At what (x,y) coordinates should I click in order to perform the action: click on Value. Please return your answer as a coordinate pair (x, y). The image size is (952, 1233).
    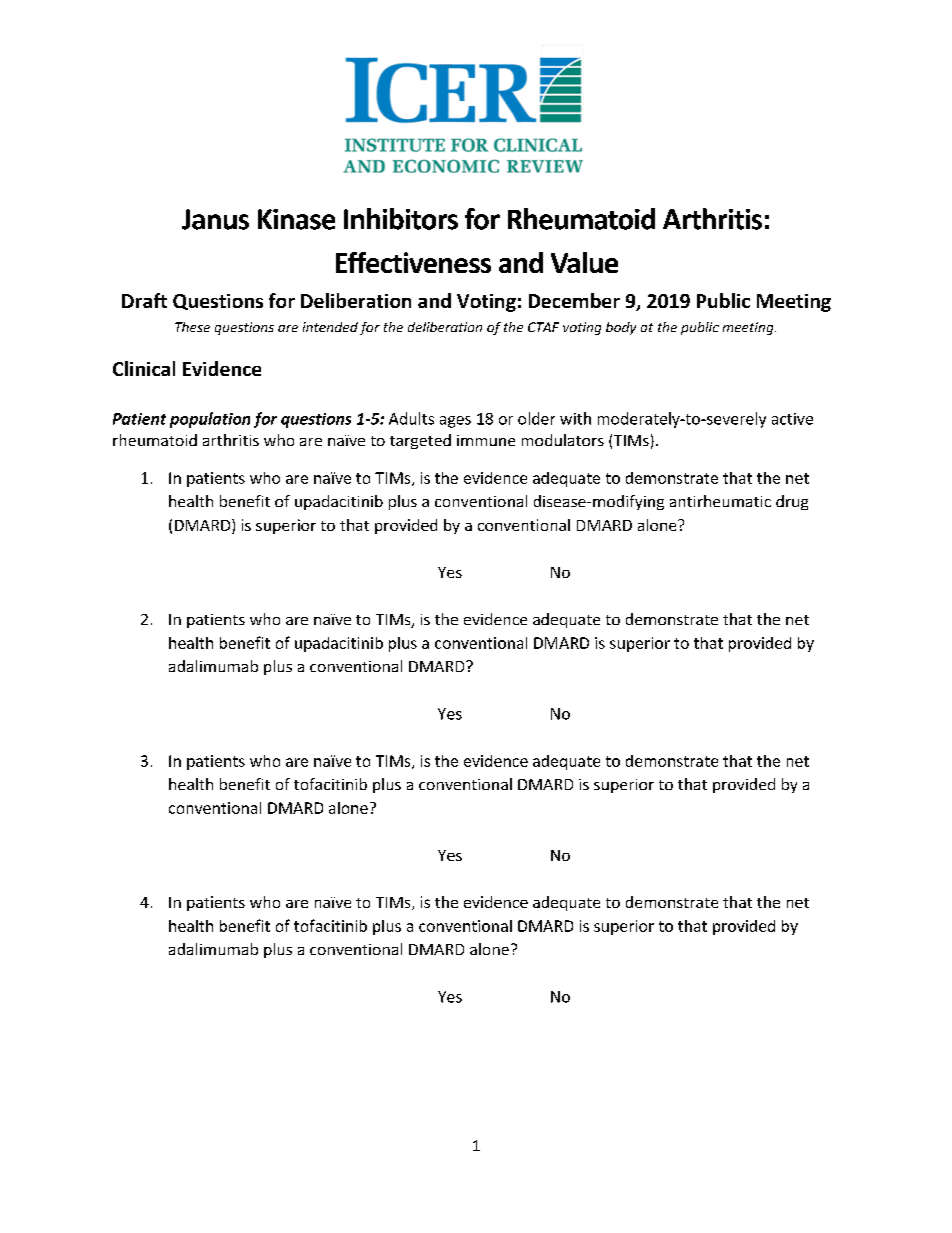
    Looking at the image, I should click on (584, 262).
